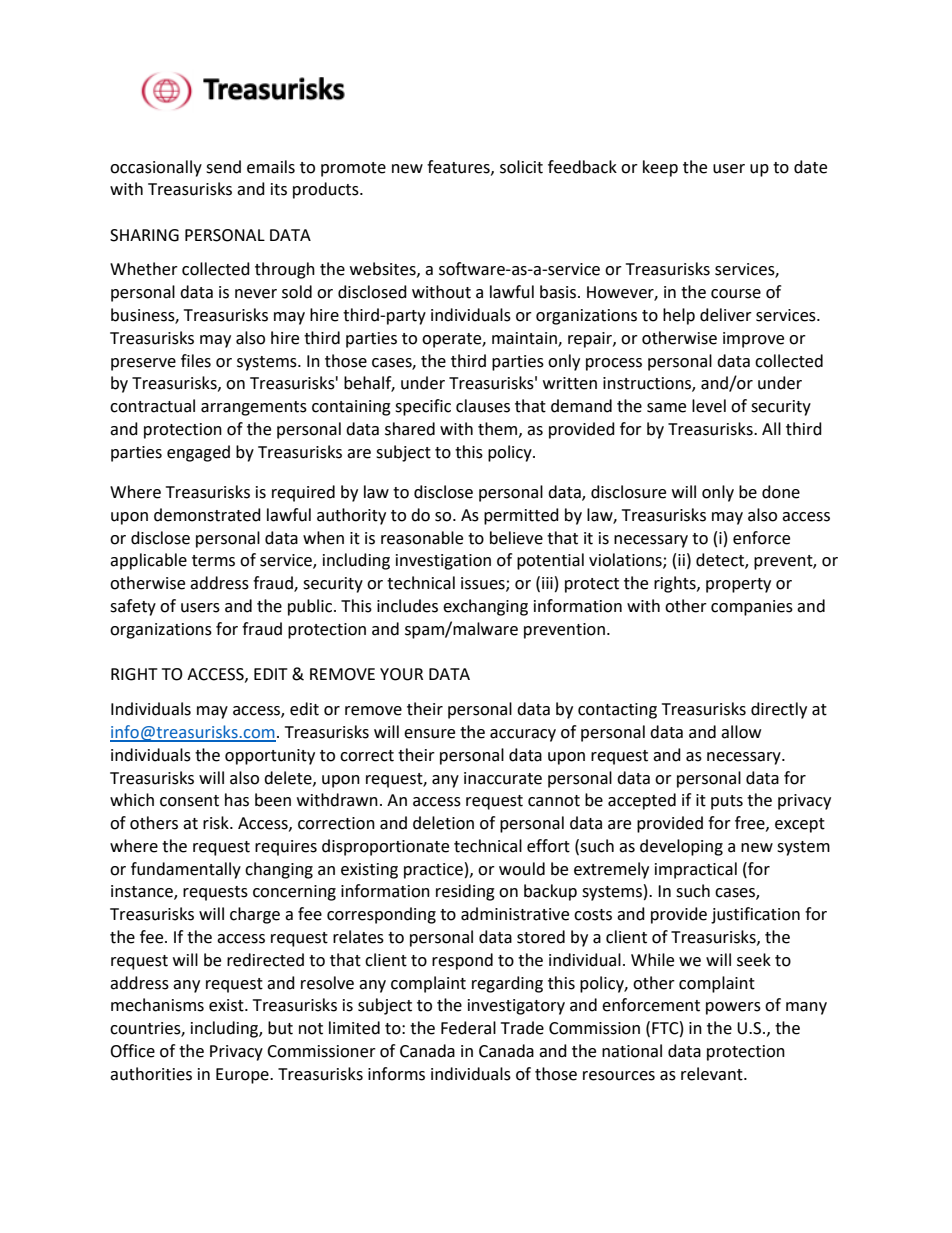 This image has height=1233, width=952. What do you see at coordinates (752, 608) in the image?
I see `companies` at bounding box center [752, 608].
